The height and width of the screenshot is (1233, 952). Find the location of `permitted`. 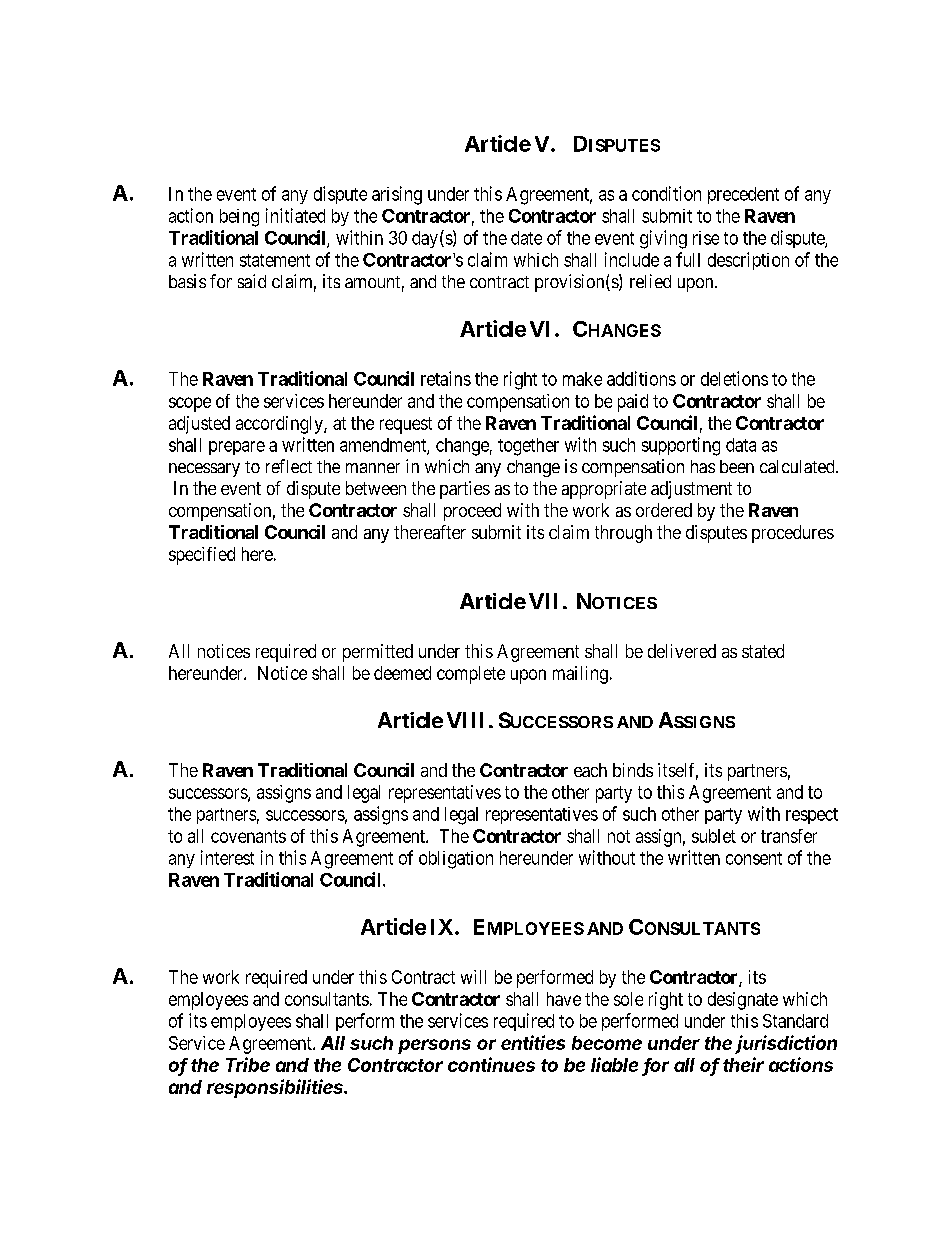

permitted is located at coordinates (378, 653).
